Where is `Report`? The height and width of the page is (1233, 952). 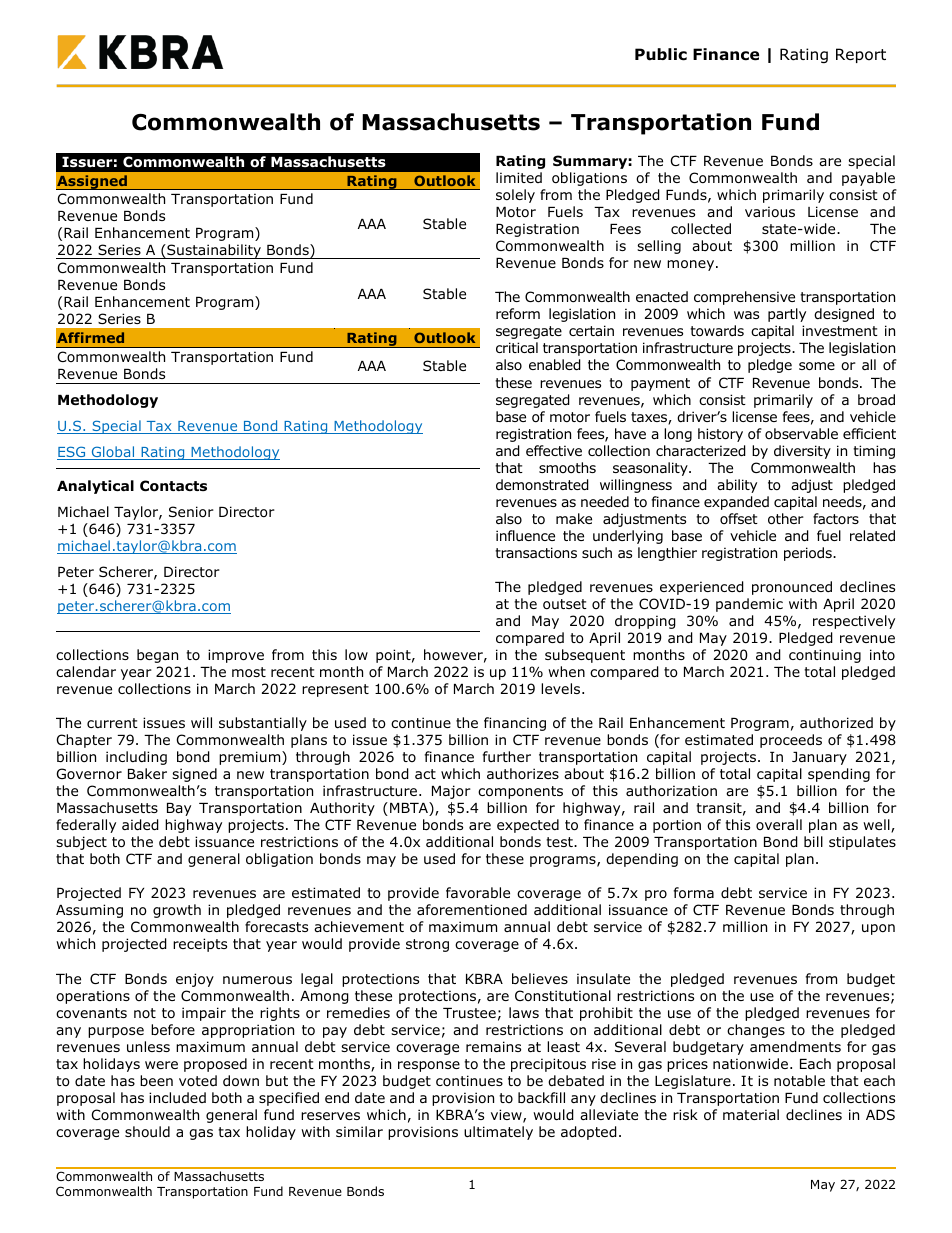 Report is located at coordinates (861, 55).
